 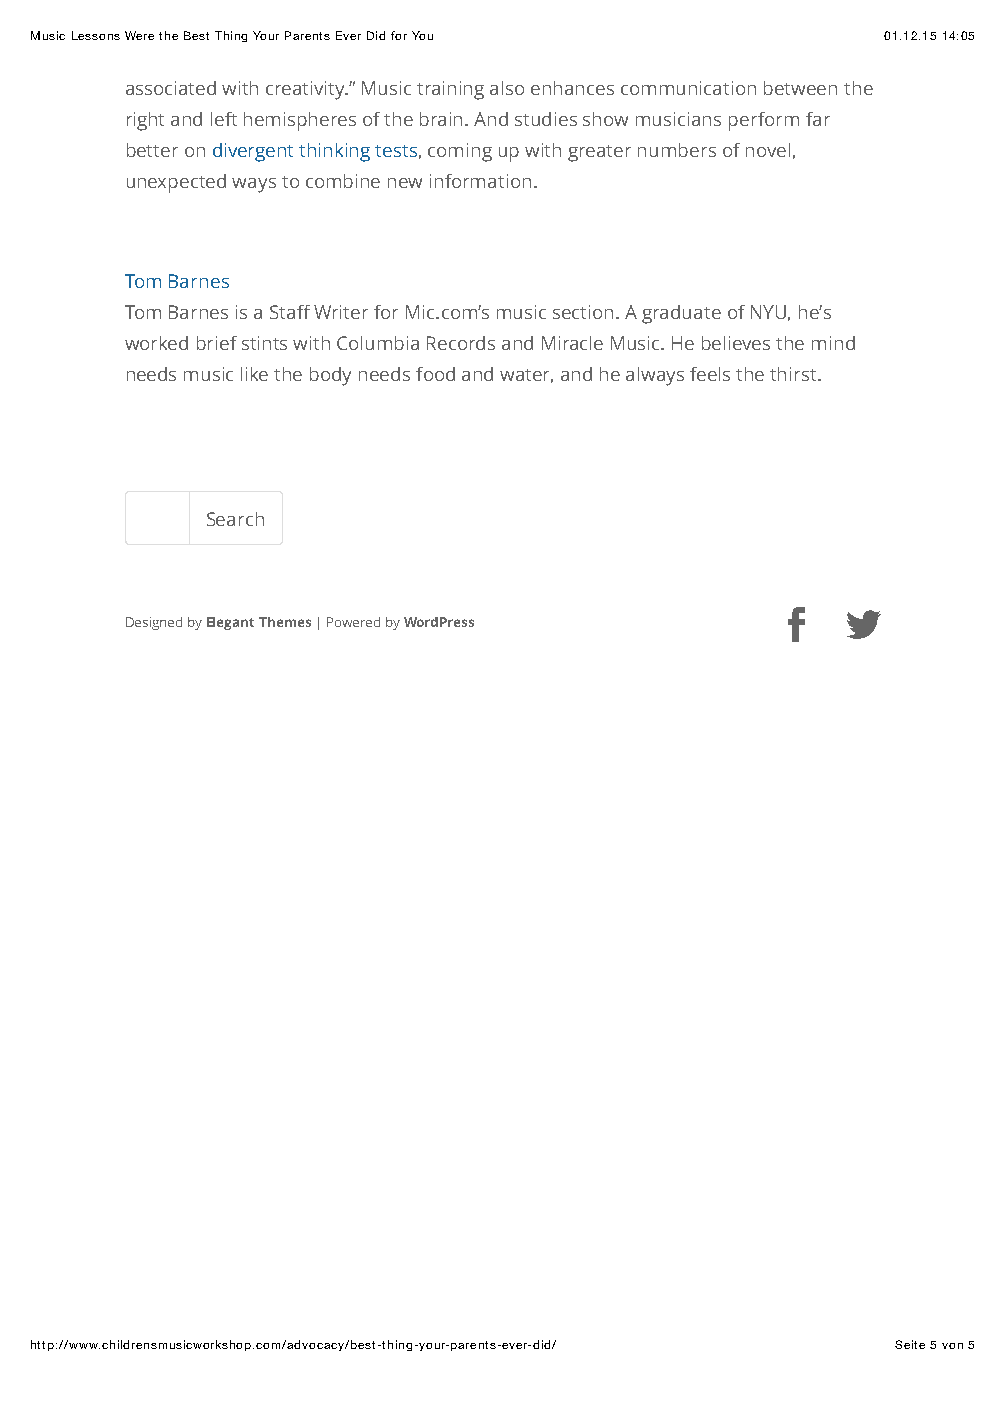 I want to click on Elegant, so click(x=230, y=623).
